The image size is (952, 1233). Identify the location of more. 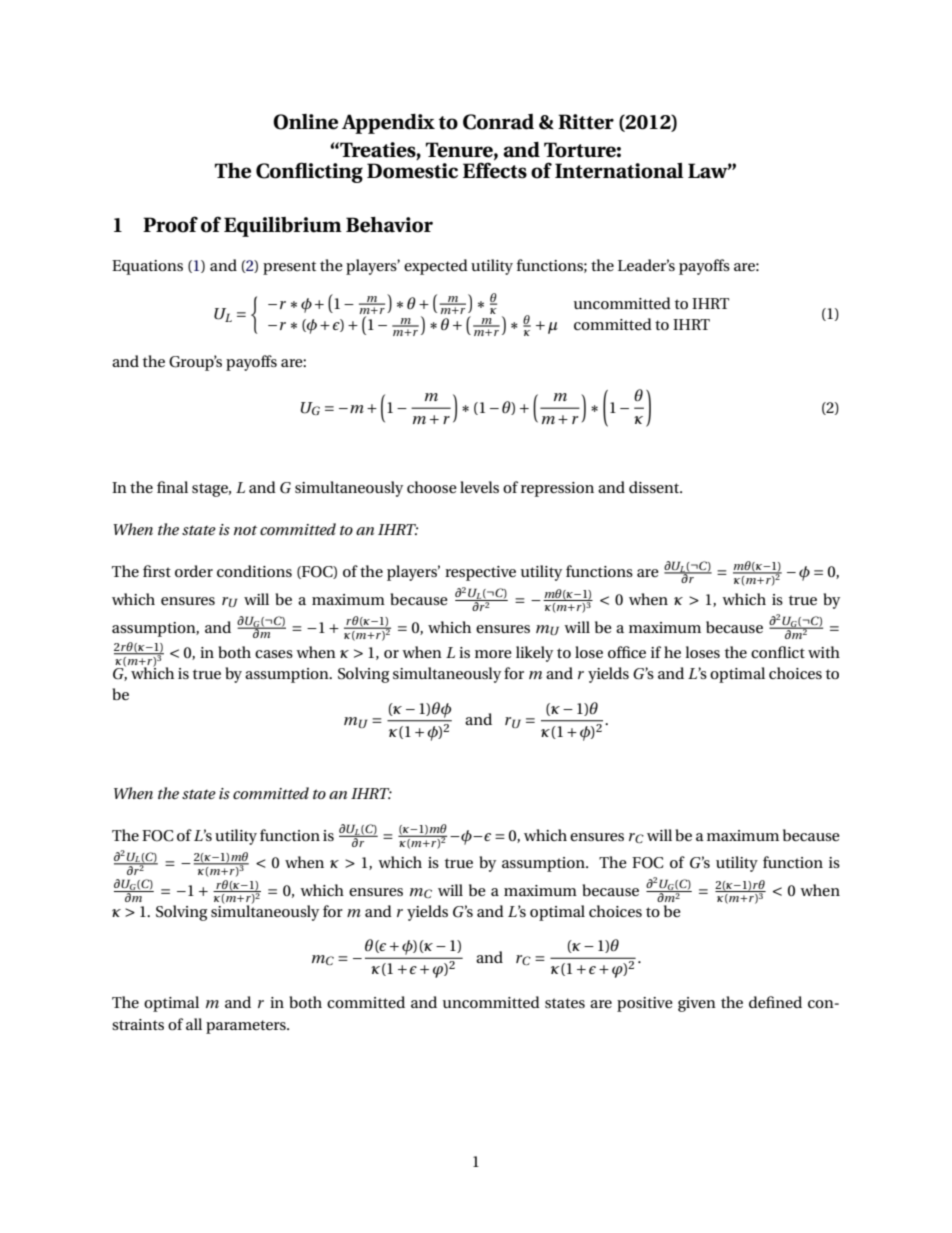
(493, 654).
